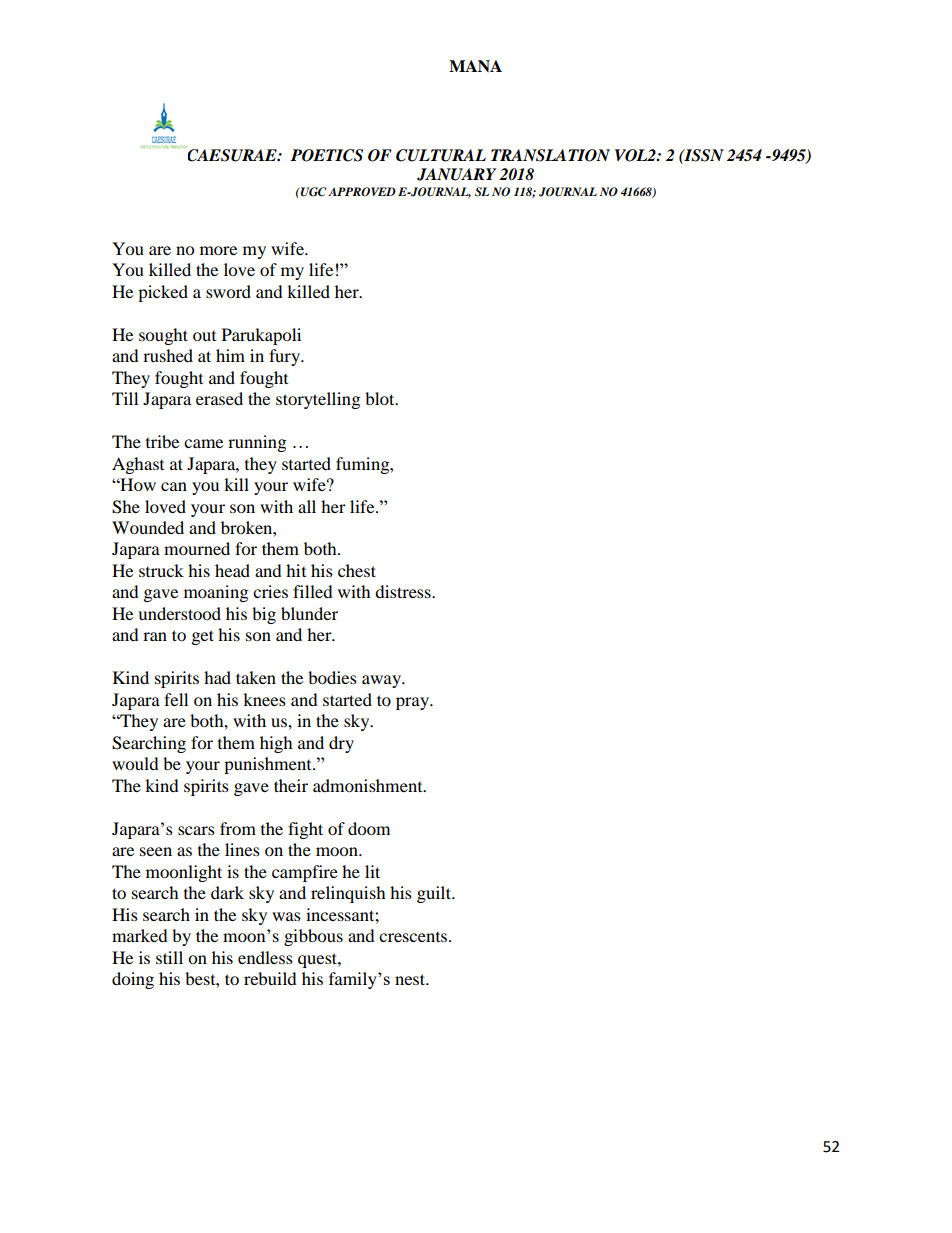 Image resolution: width=952 pixels, height=1233 pixels. What do you see at coordinates (327, 155) in the screenshot?
I see `POETICS` at bounding box center [327, 155].
